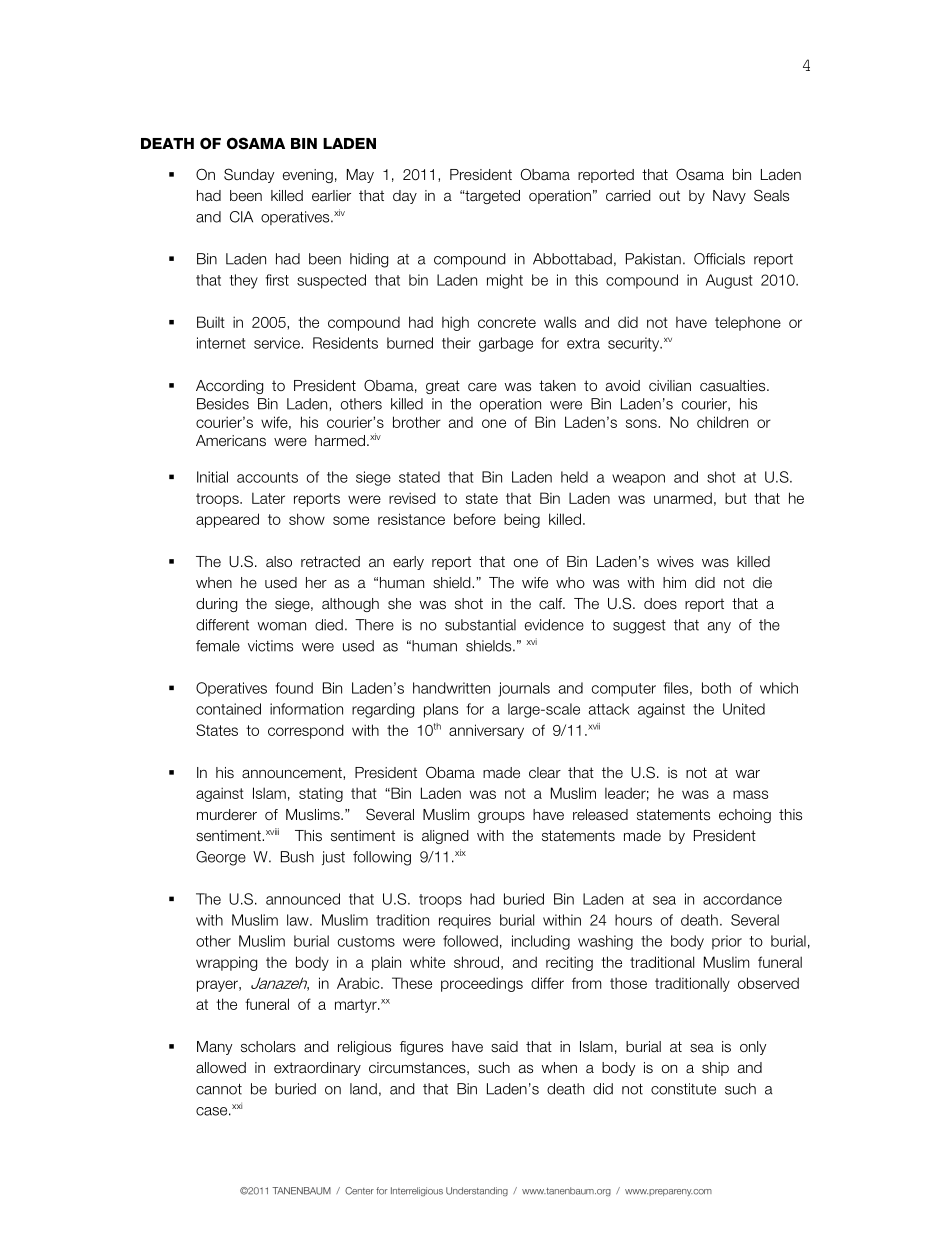 The height and width of the document is (1233, 952). What do you see at coordinates (504, 1047) in the document?
I see `said` at bounding box center [504, 1047].
